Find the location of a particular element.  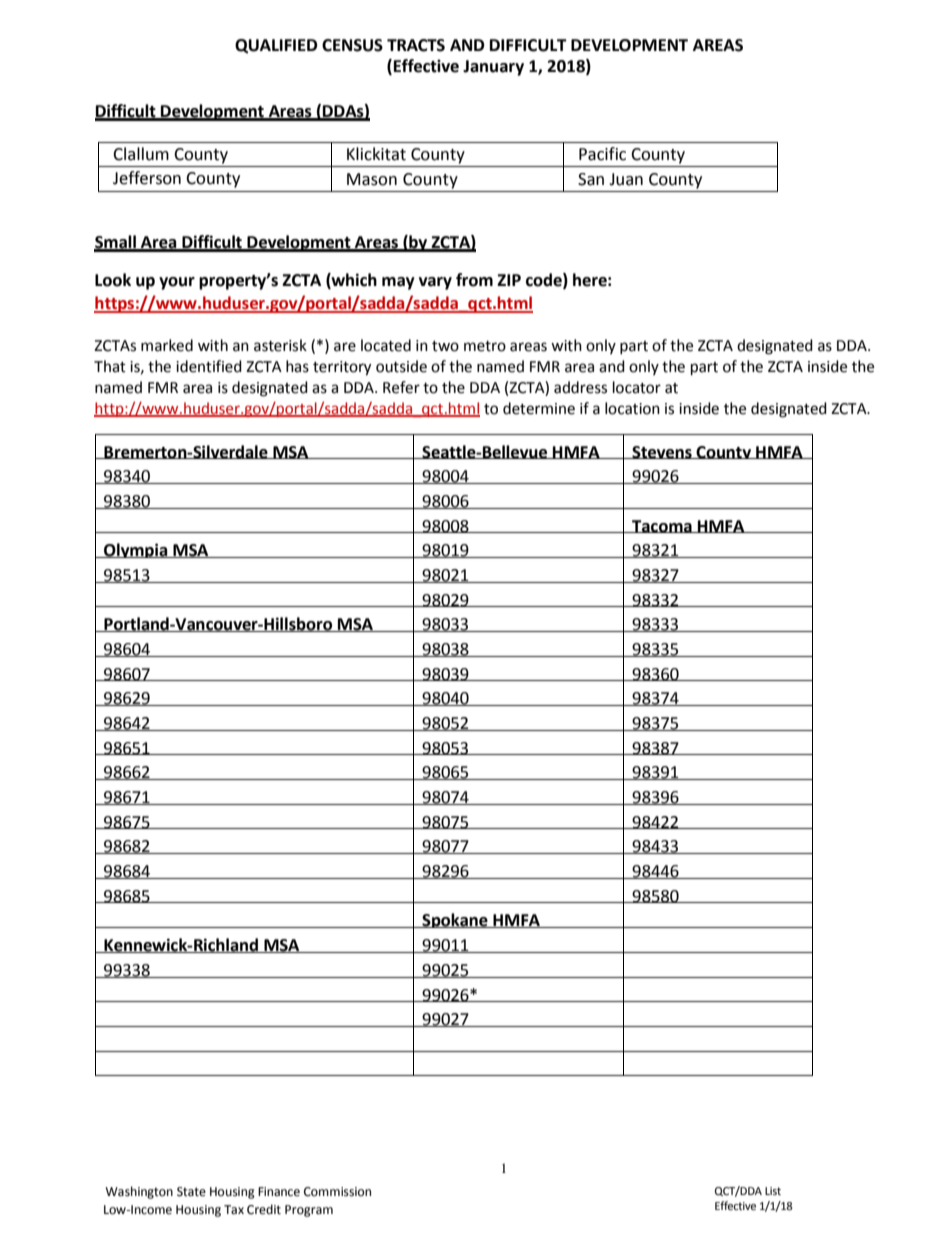

identified is located at coordinates (209, 366).
